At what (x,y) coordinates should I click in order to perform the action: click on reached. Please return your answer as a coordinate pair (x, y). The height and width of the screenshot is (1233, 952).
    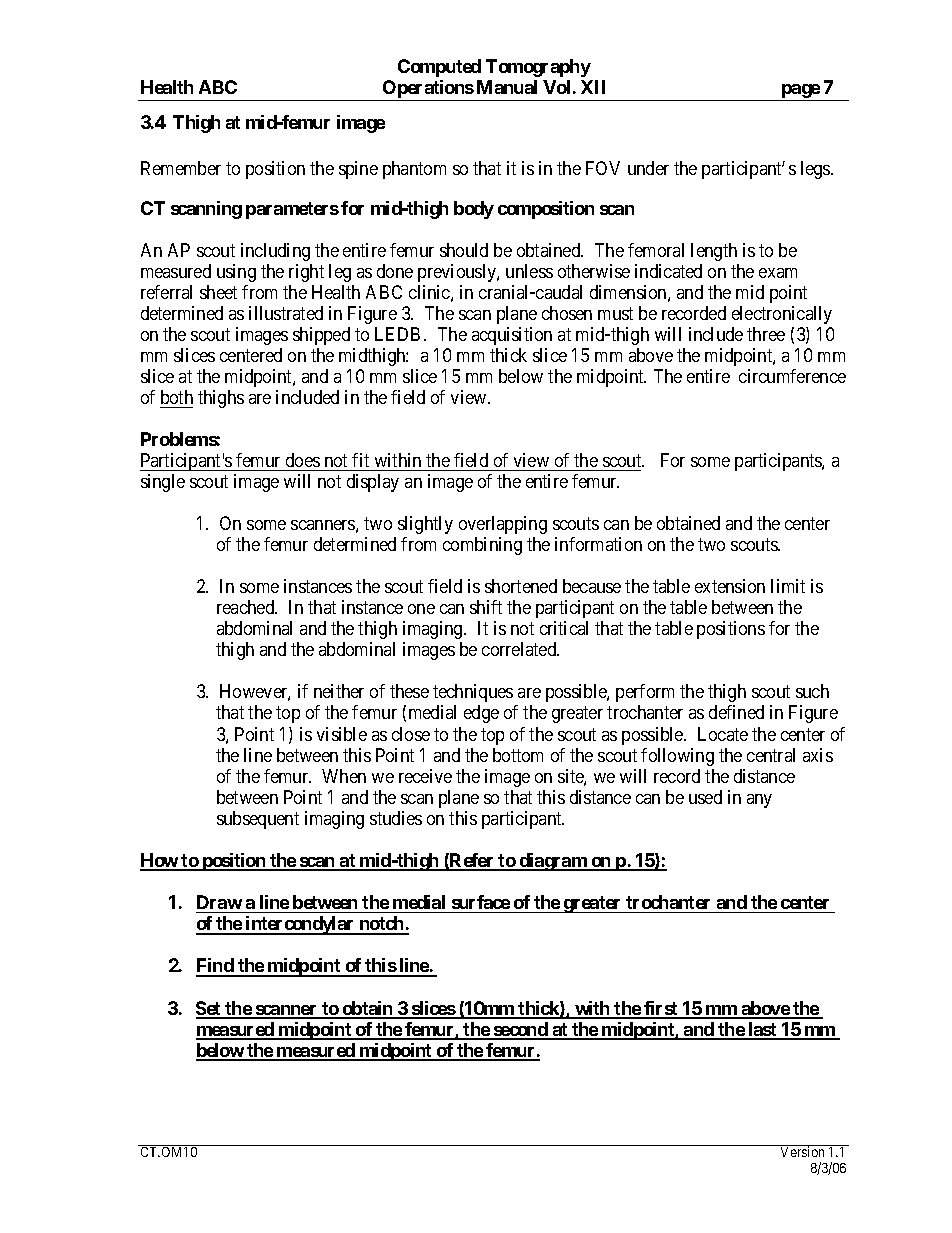
    Looking at the image, I should click on (247, 607).
